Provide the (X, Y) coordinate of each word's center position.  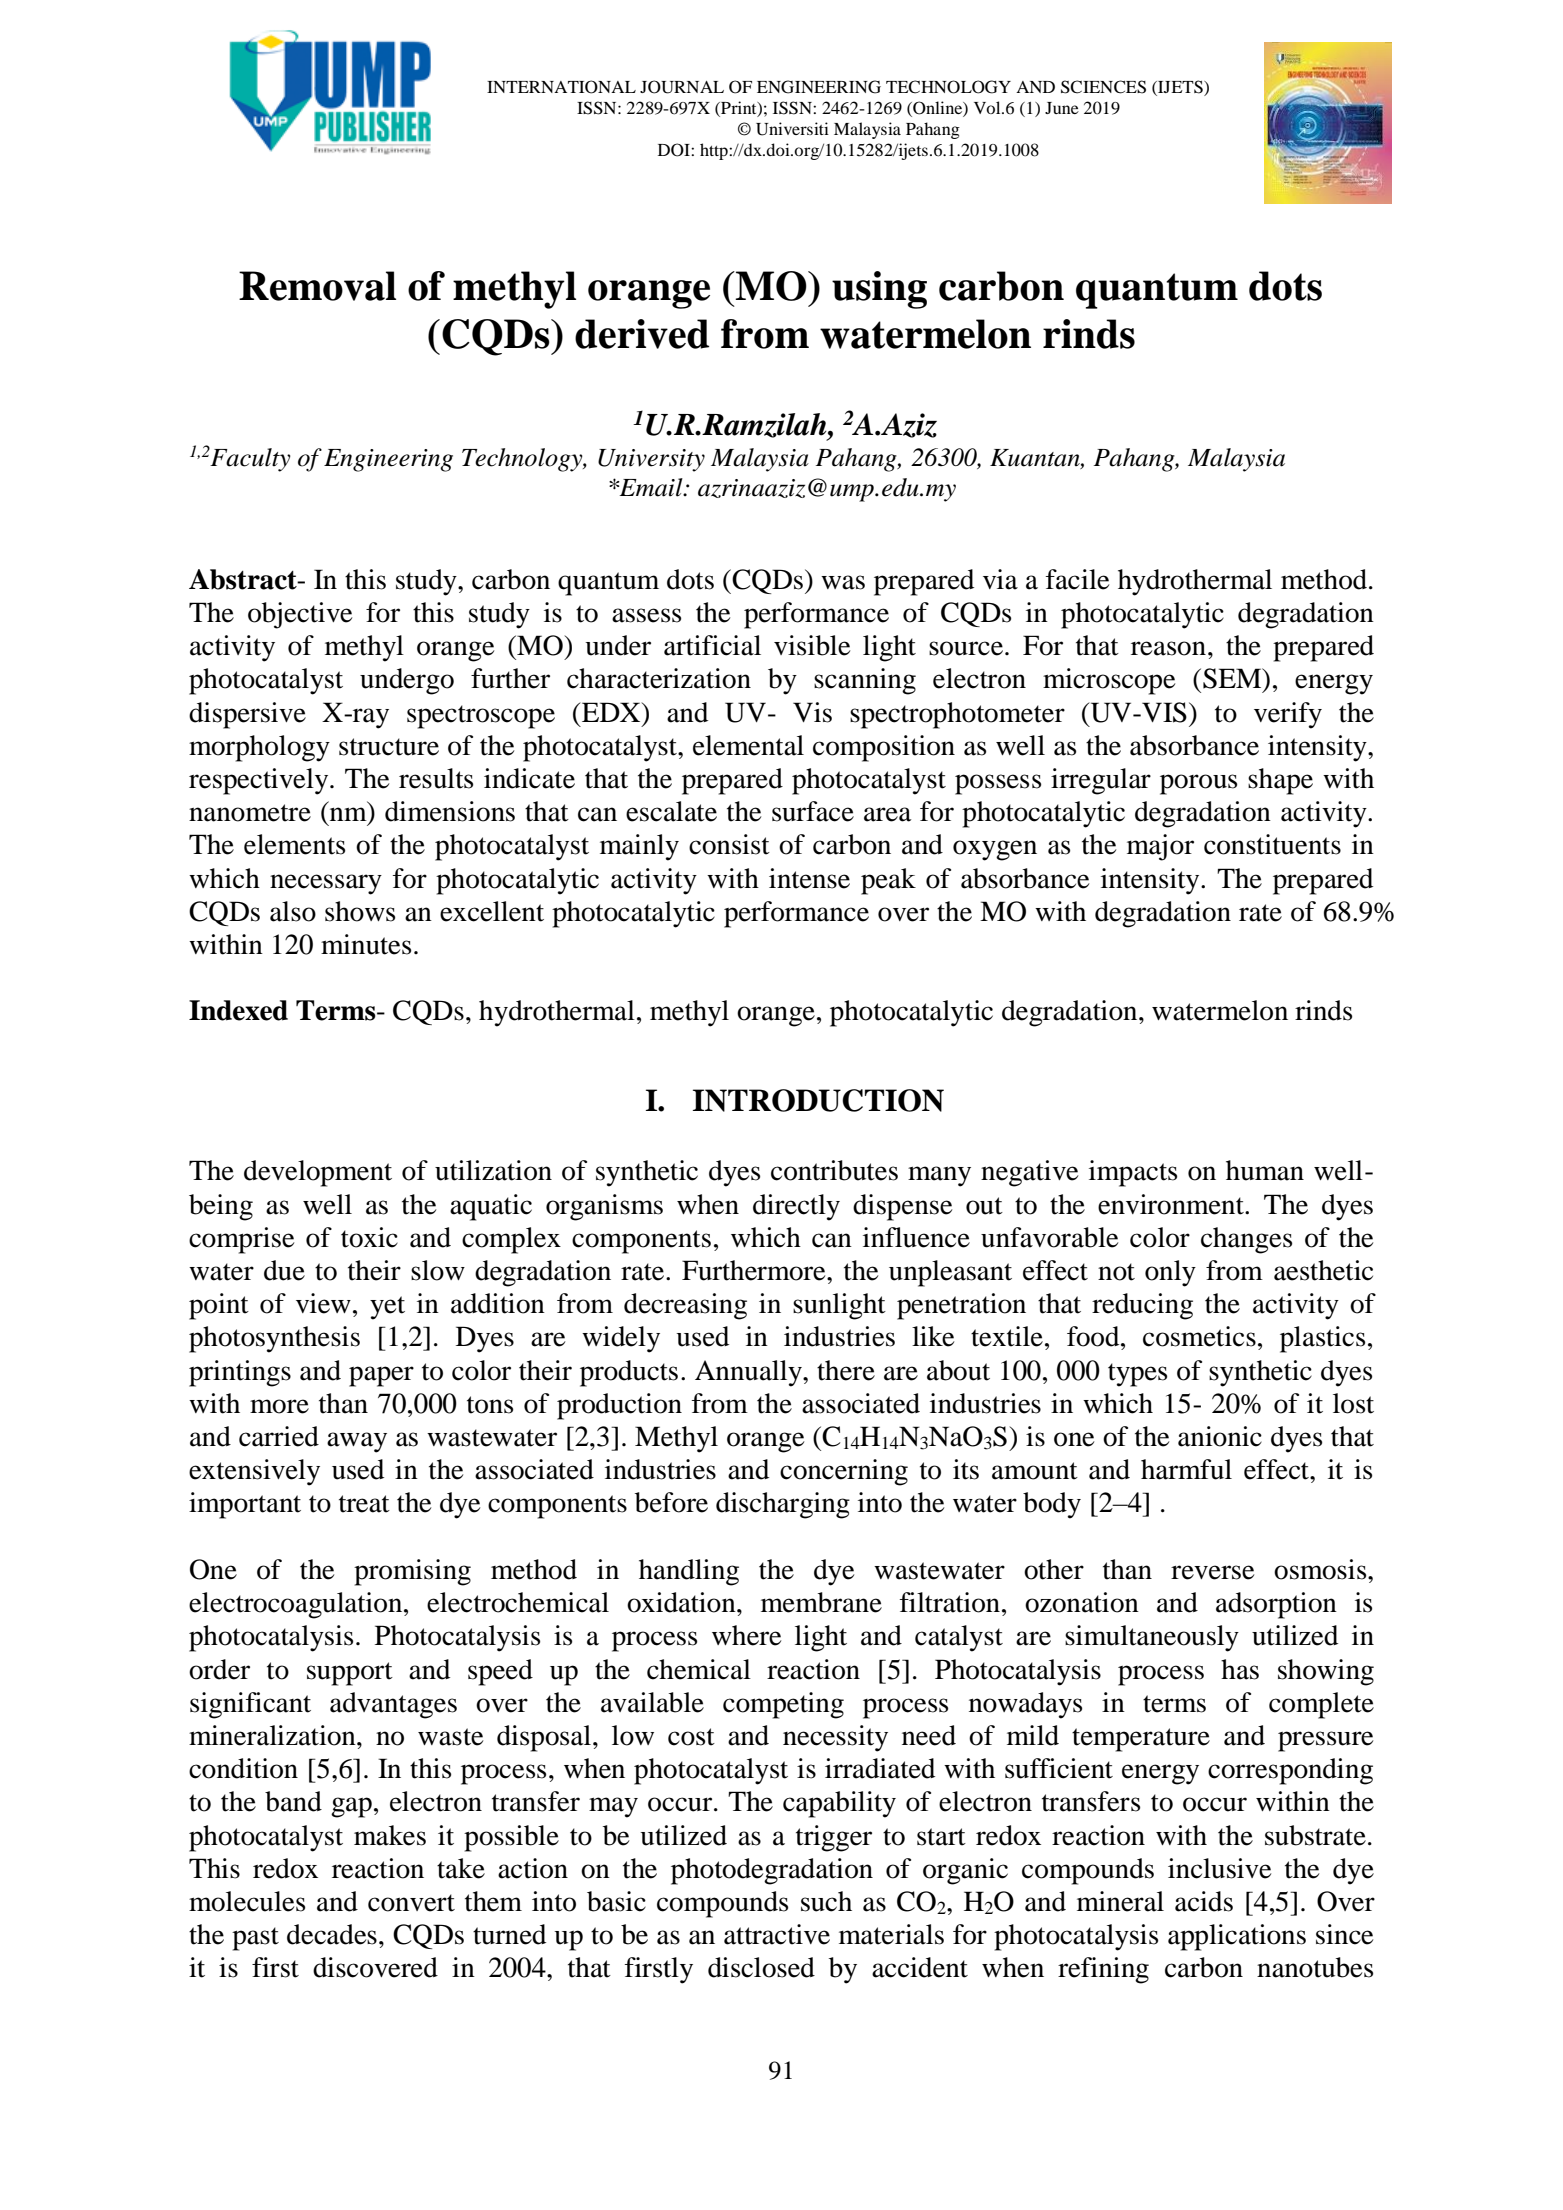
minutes (366, 944)
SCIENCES (1103, 87)
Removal (317, 286)
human (1265, 1170)
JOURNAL (682, 87)
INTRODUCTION (818, 1100)
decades (332, 1934)
